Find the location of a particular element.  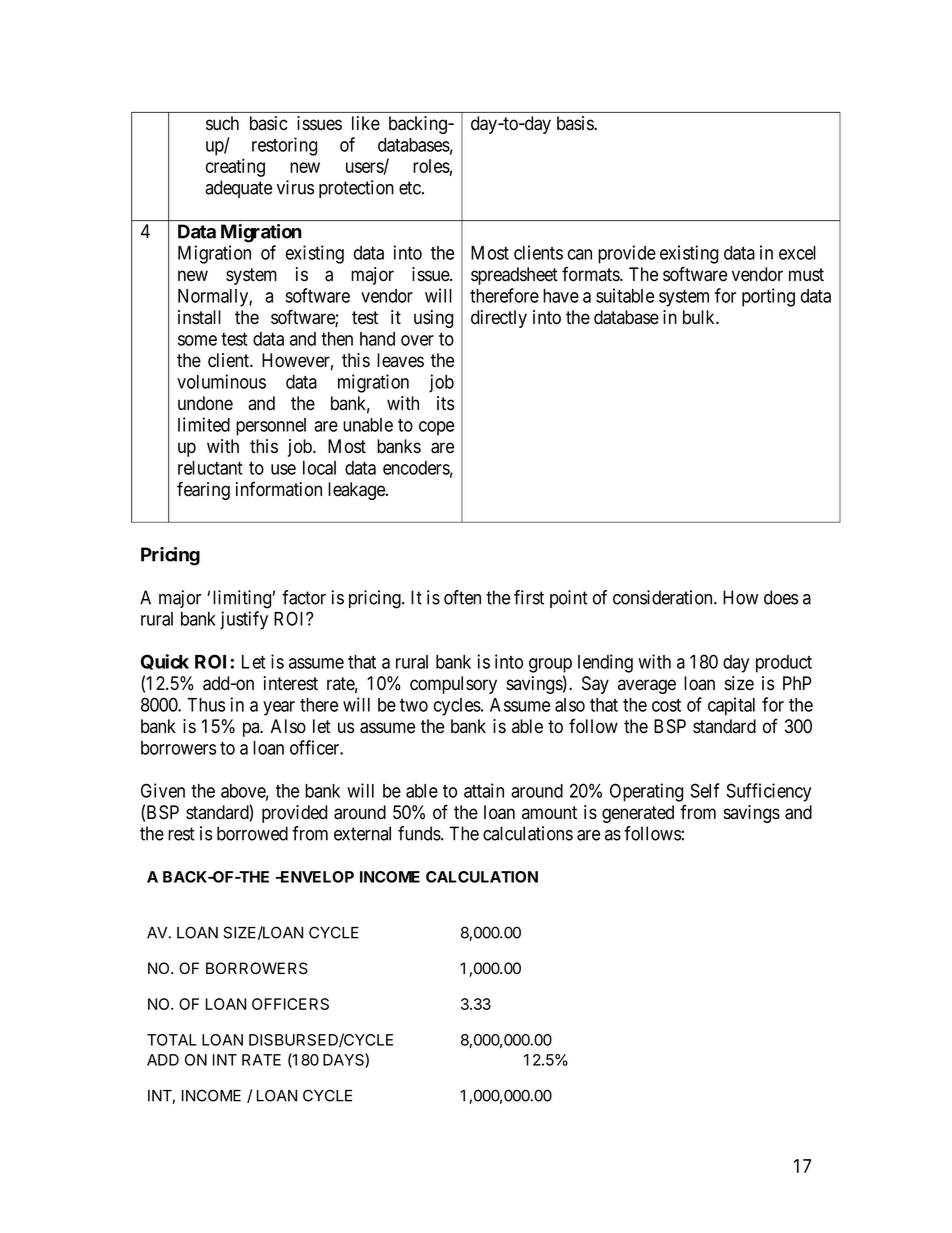

Sufficiency is located at coordinates (768, 792).
